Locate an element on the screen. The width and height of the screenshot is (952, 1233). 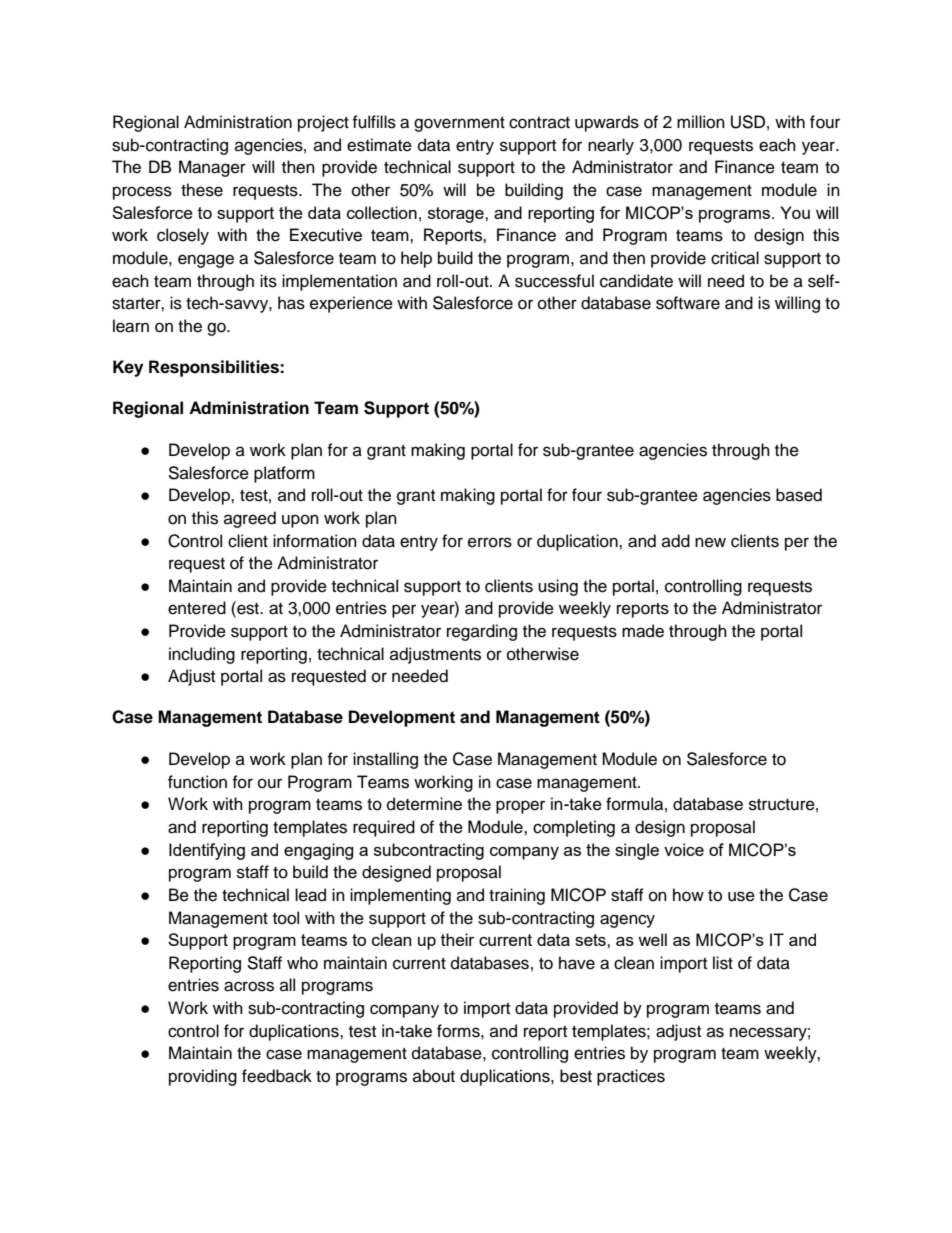
Manager is located at coordinates (212, 168).
